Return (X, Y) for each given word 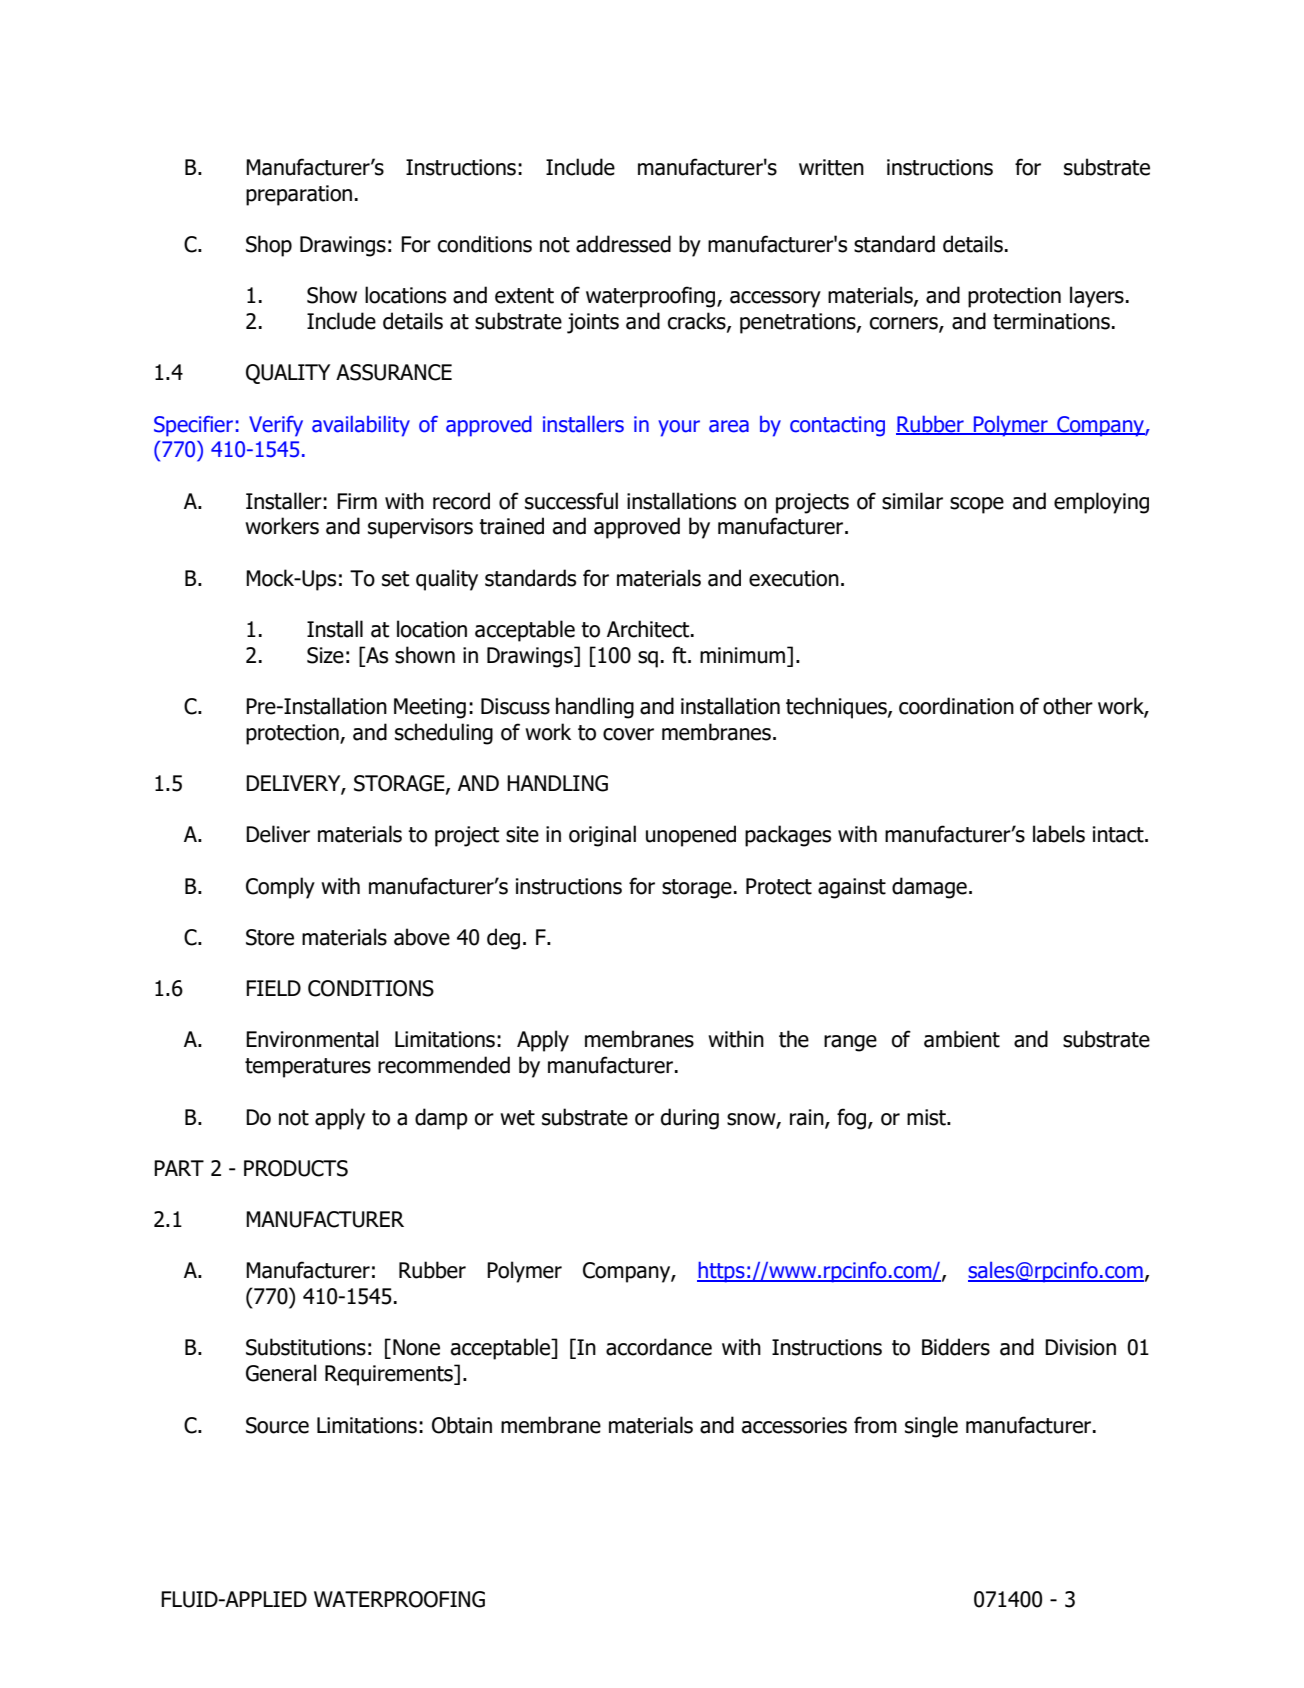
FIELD (273, 988)
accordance (659, 1347)
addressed (623, 244)
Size (325, 655)
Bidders (956, 1347)
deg (503, 939)
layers (1097, 297)
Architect (649, 629)
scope (977, 505)
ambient (962, 1039)
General (281, 1373)
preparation (299, 195)
